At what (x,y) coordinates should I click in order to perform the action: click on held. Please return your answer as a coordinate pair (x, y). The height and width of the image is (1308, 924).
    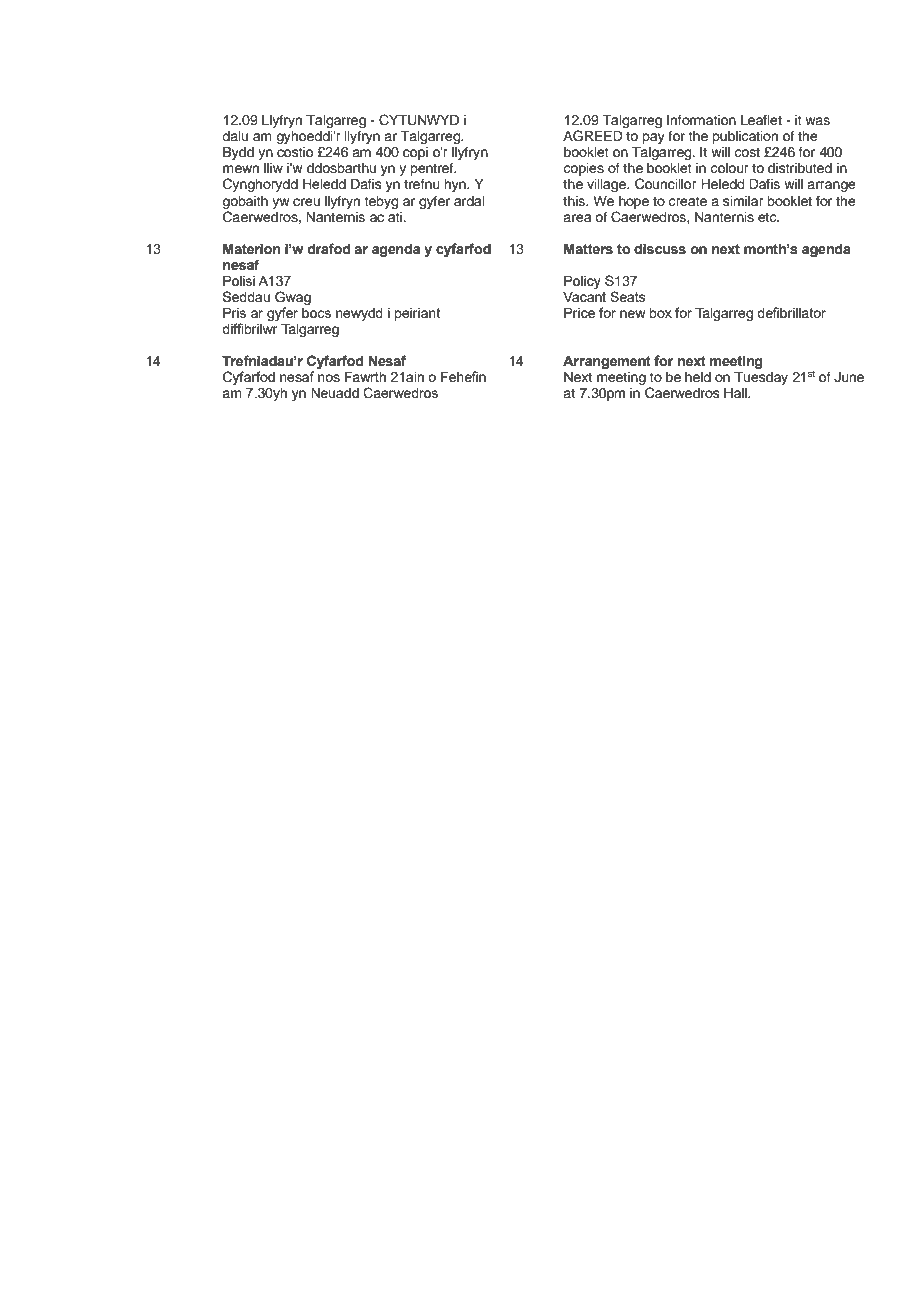
    Looking at the image, I should click on (698, 377).
